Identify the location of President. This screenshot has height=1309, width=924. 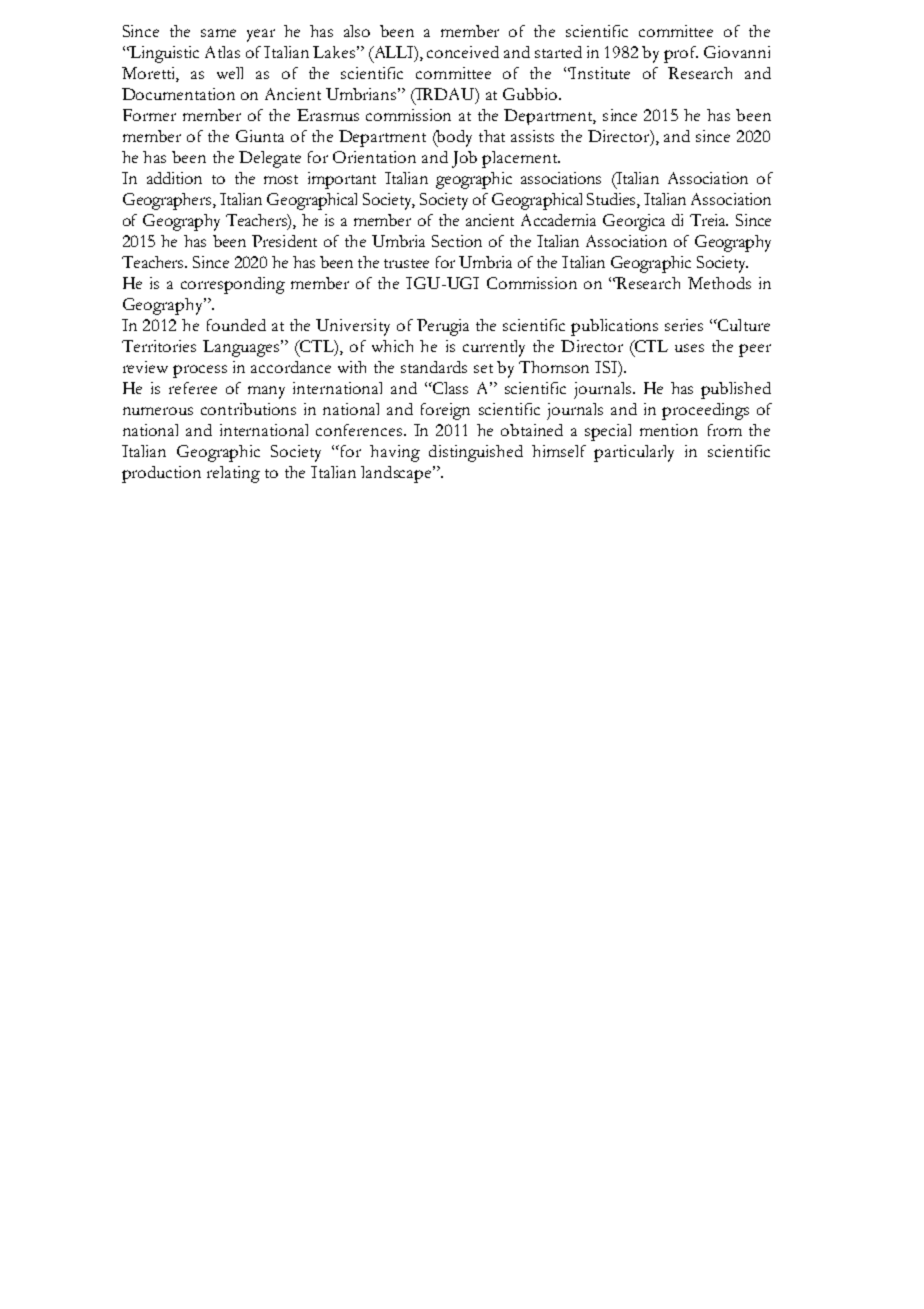
(284, 241).
